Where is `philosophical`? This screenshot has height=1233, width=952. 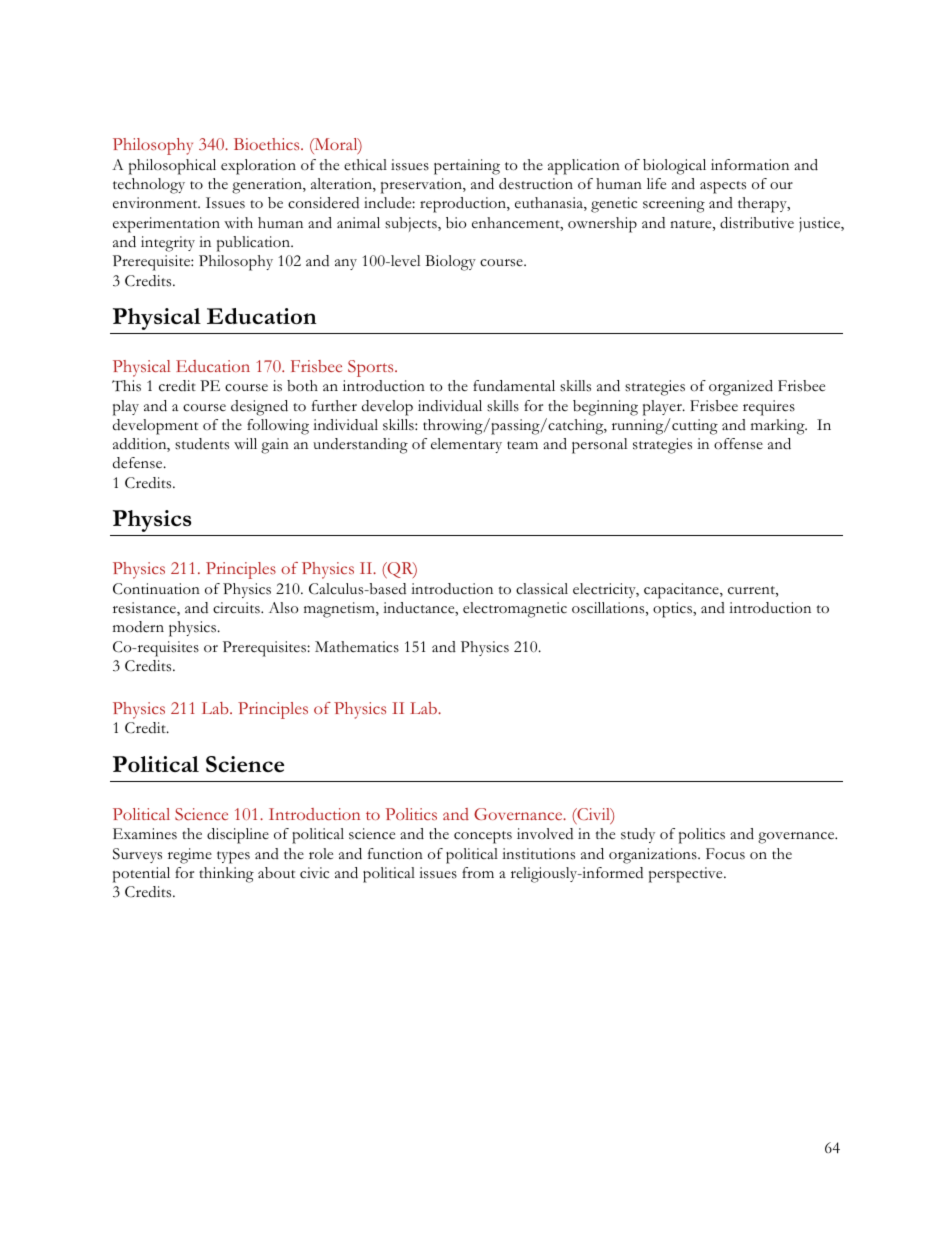 philosophical is located at coordinates (172, 167).
